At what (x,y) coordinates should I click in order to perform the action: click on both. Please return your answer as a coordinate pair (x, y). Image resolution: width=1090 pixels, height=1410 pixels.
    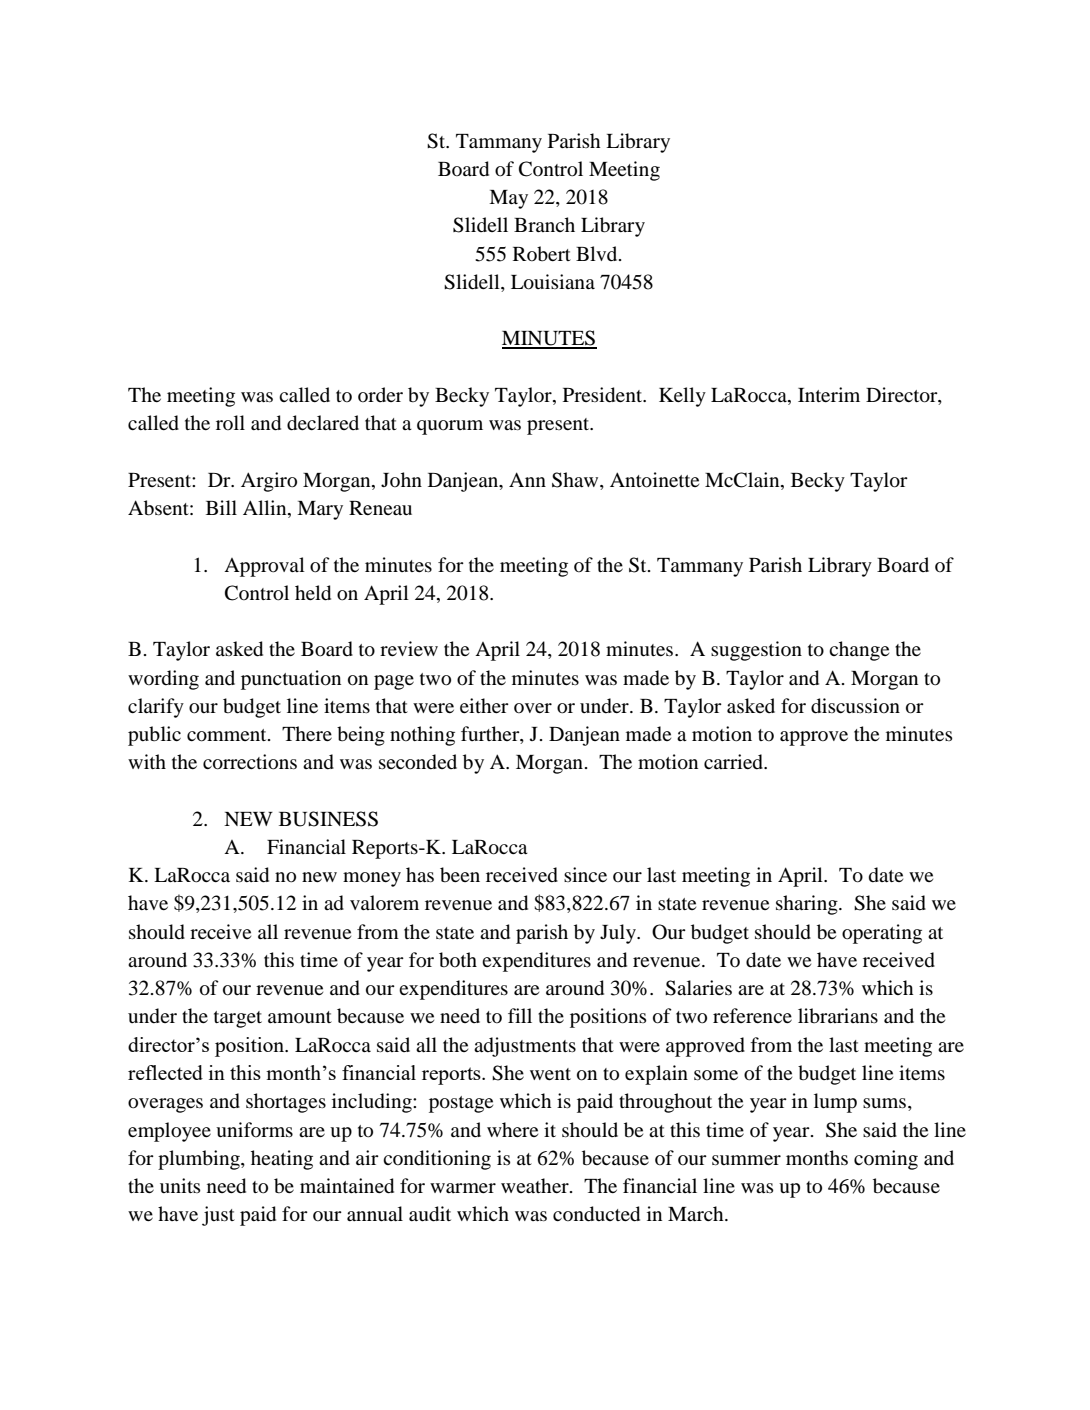
    Looking at the image, I should click on (458, 960).
